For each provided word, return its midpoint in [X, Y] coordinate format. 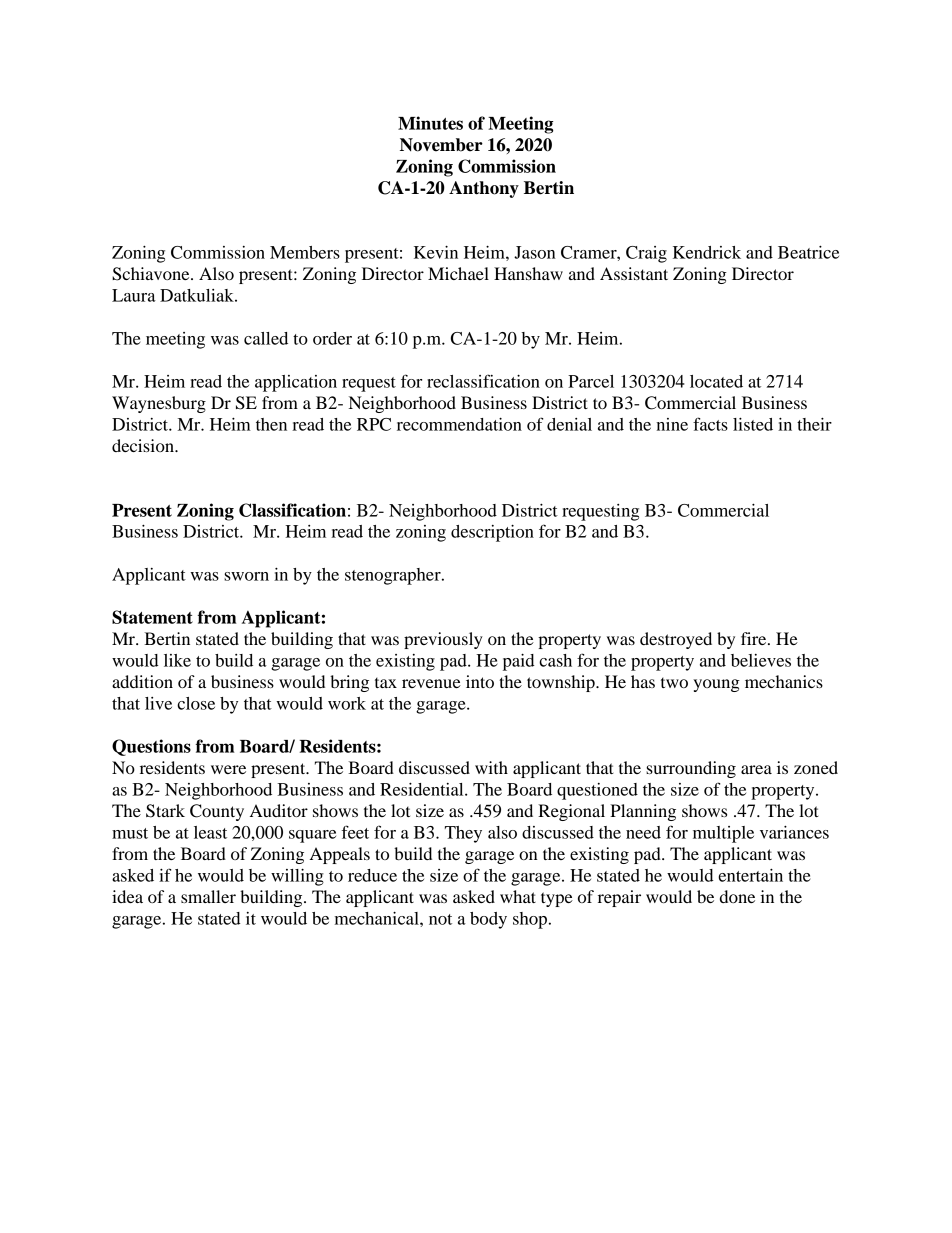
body [488, 920]
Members [305, 252]
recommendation [459, 424]
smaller [208, 896]
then [271, 424]
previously [443, 640]
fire [755, 638]
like [177, 660]
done [737, 896]
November [441, 145]
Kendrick [707, 252]
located [716, 381]
